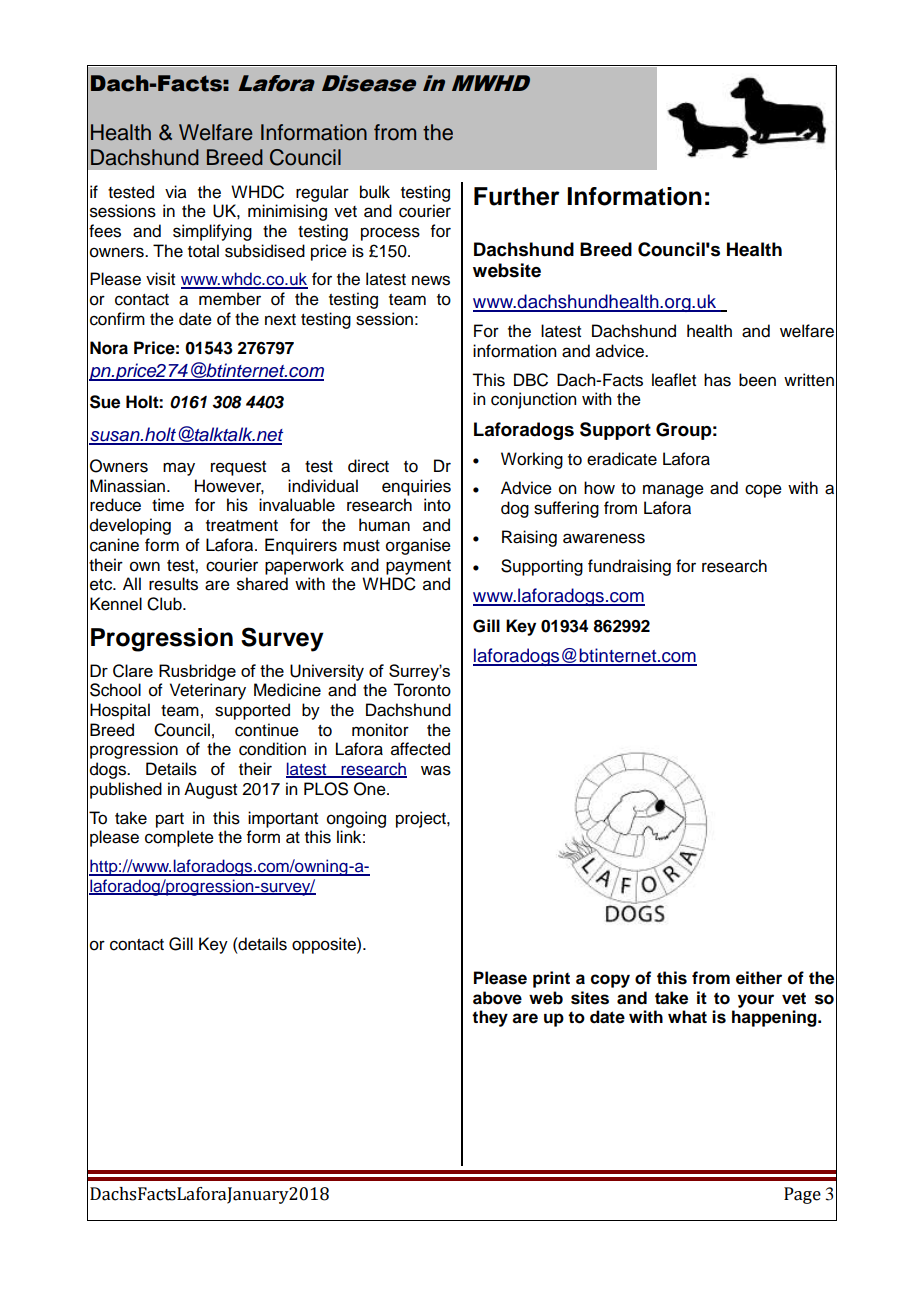  What do you see at coordinates (759, 978) in the screenshot?
I see `either` at bounding box center [759, 978].
